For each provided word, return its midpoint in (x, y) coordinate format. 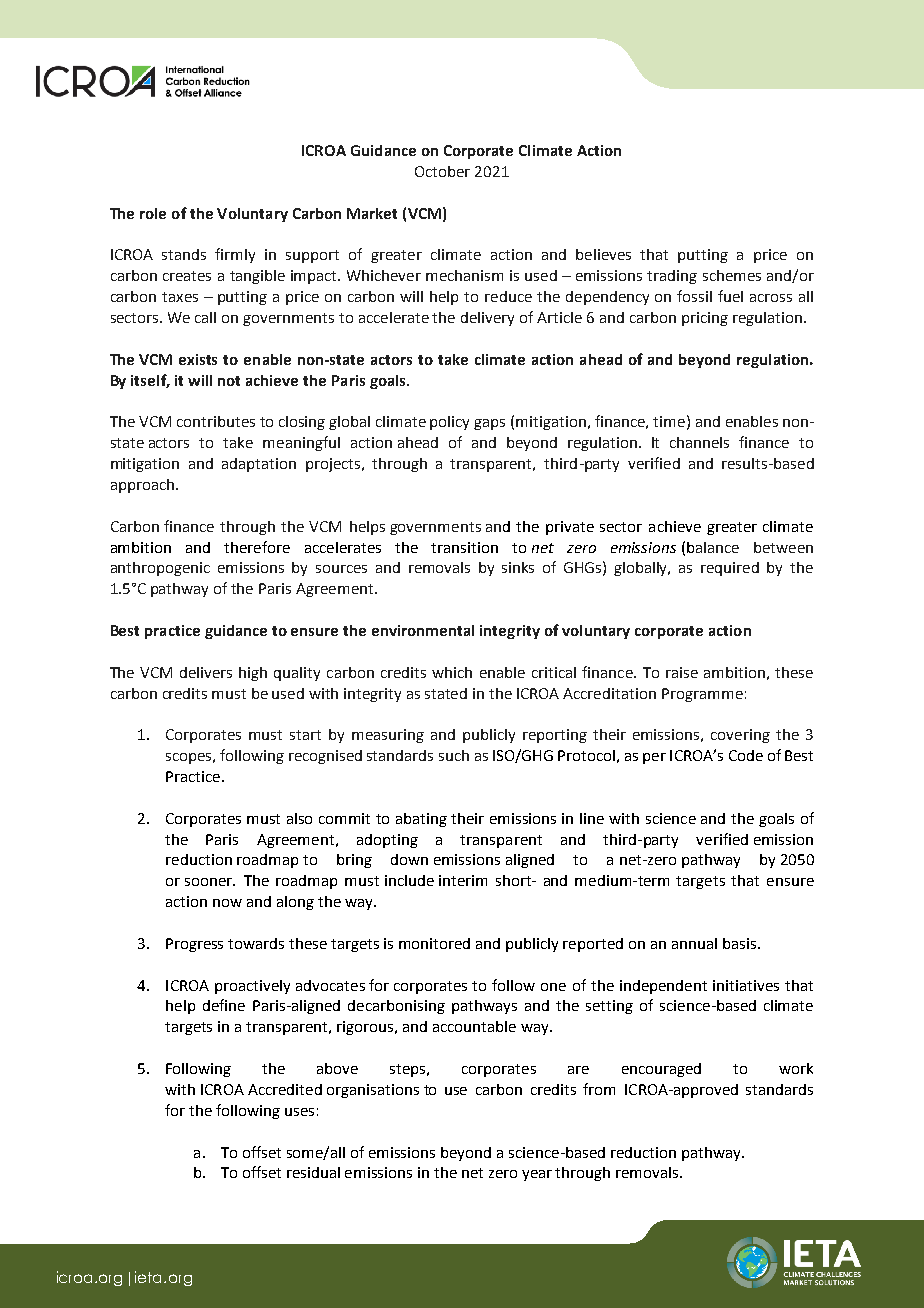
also (299, 818)
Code (746, 755)
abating (421, 820)
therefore (257, 547)
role (153, 213)
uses (299, 1112)
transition (464, 547)
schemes (732, 275)
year (537, 1175)
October (442, 171)
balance (713, 547)
